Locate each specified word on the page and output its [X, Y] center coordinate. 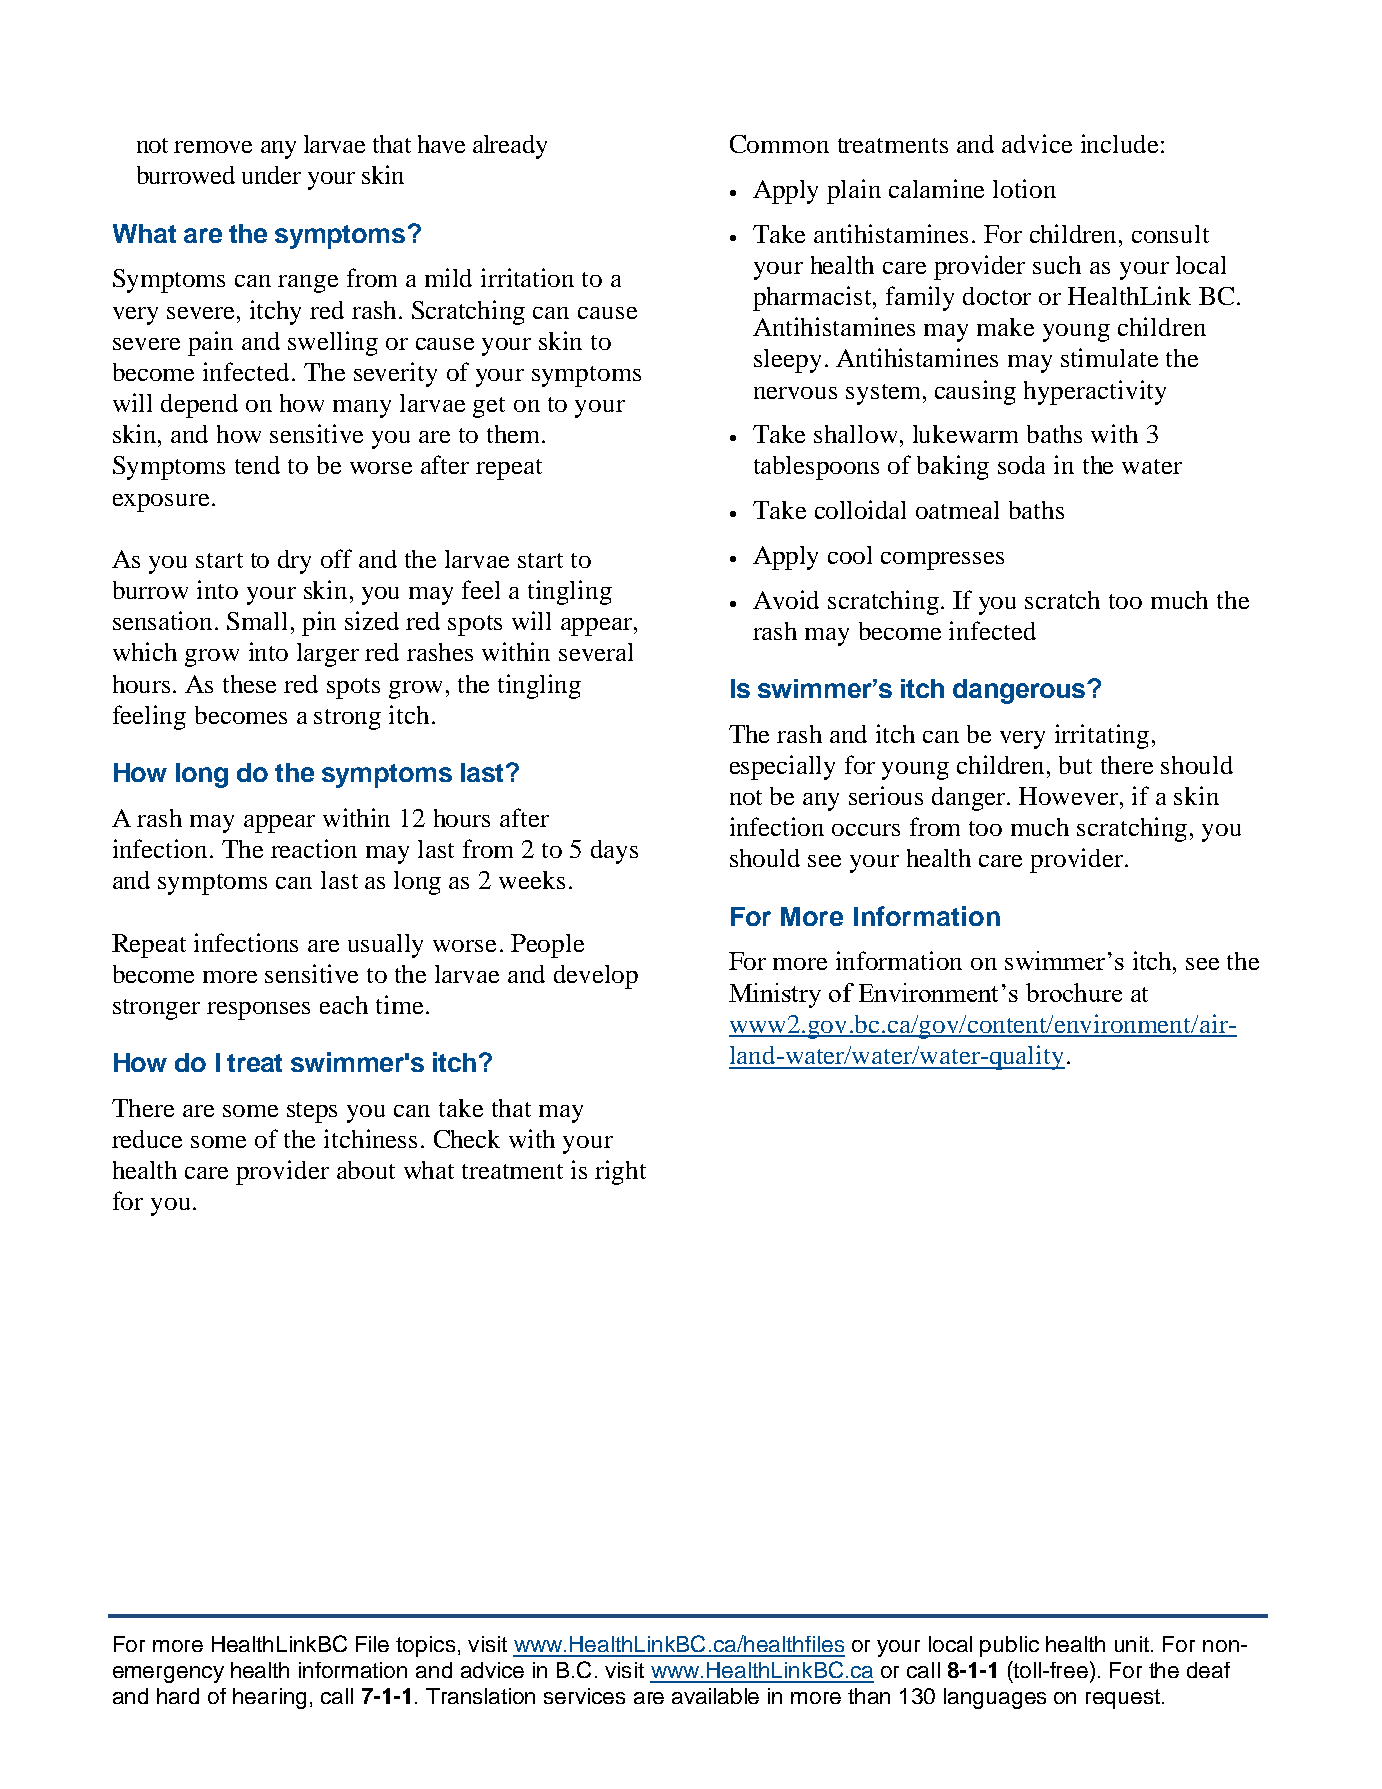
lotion [1024, 188]
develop [596, 977]
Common [779, 144]
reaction [314, 848]
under [271, 175]
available [715, 1696]
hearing [269, 1698]
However [1070, 796]
